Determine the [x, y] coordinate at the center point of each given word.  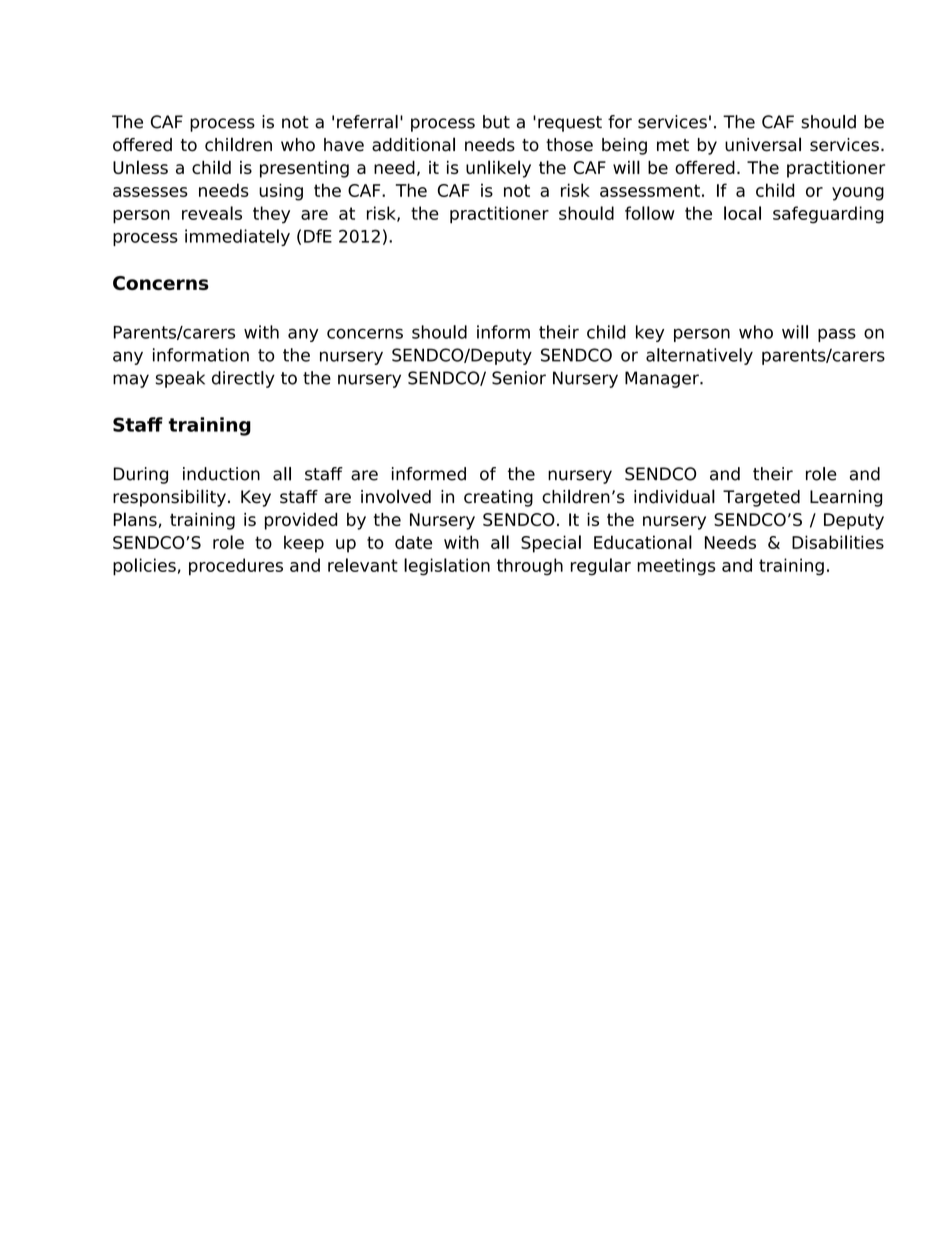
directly [243, 379]
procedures [236, 567]
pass [837, 335]
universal [763, 144]
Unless [140, 167]
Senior [519, 378]
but [496, 122]
